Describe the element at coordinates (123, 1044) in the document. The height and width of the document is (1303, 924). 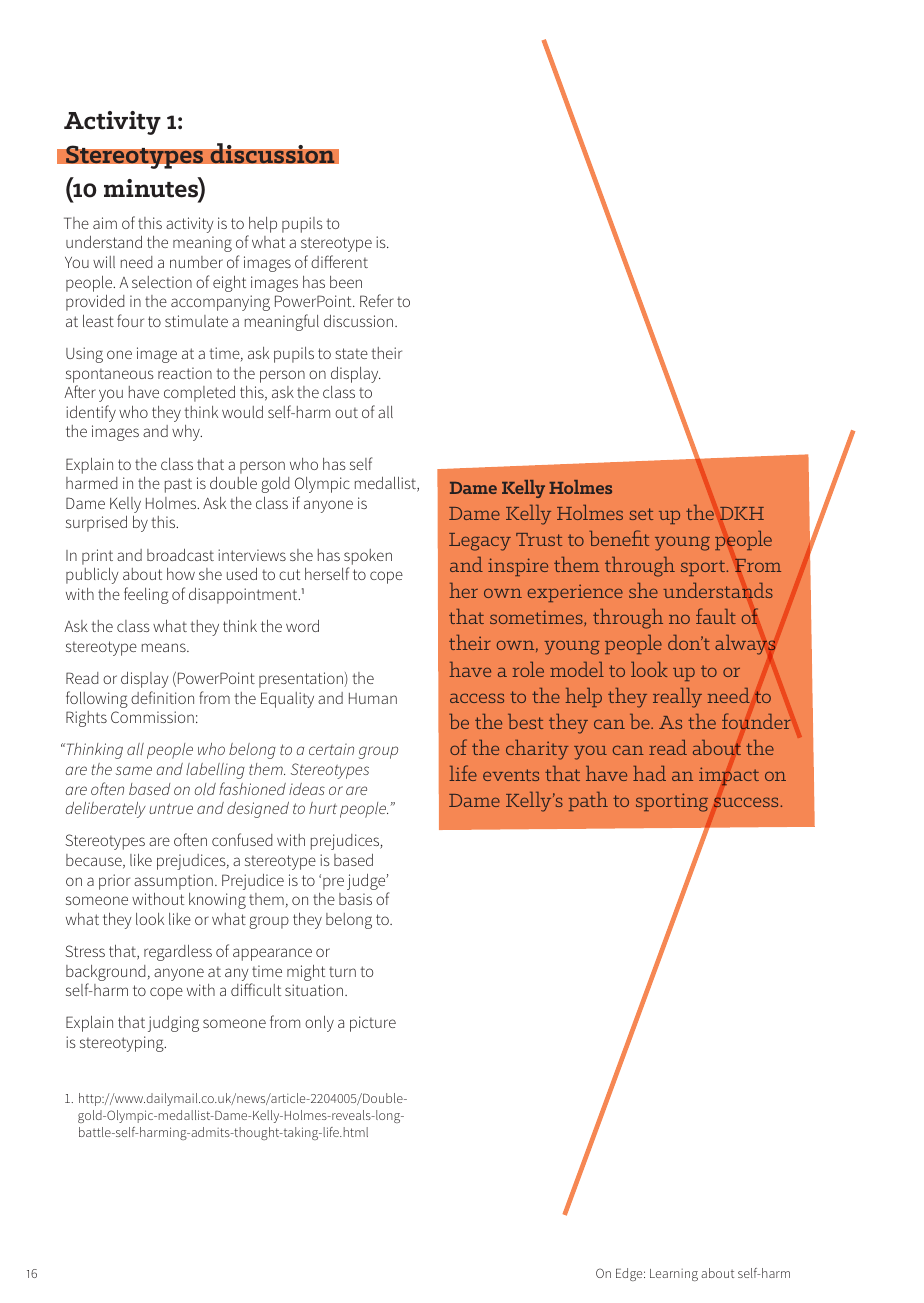
I see `stereotyping` at that location.
